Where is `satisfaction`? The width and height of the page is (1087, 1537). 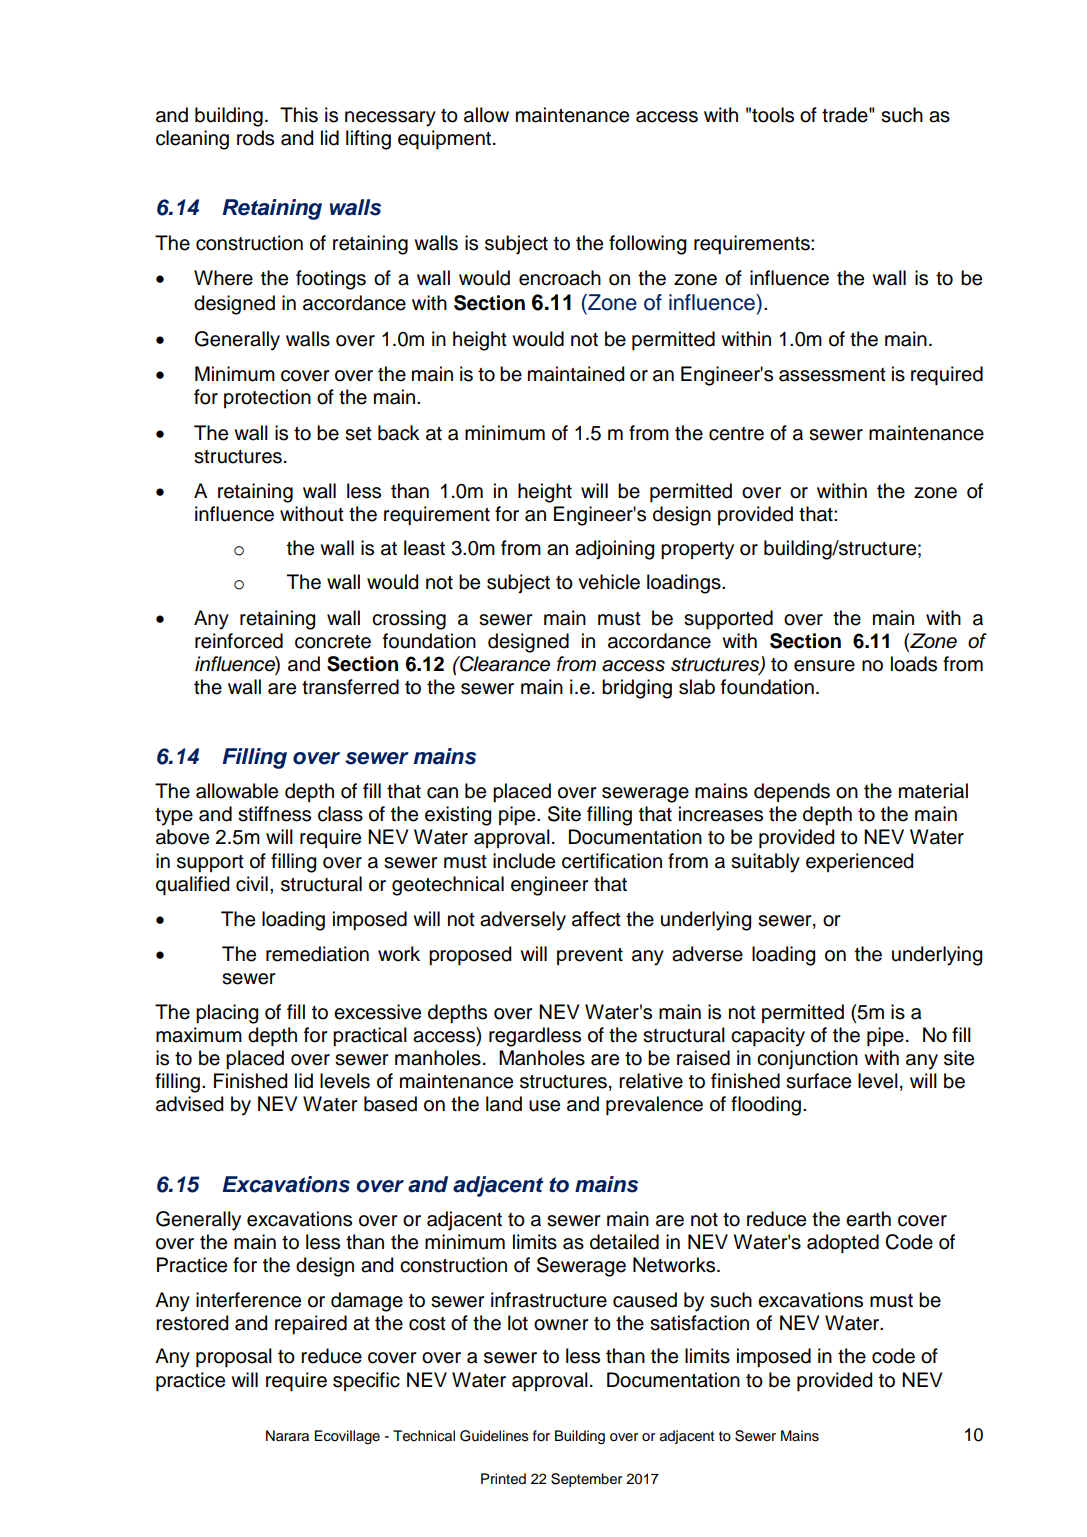
satisfaction is located at coordinates (699, 1323).
